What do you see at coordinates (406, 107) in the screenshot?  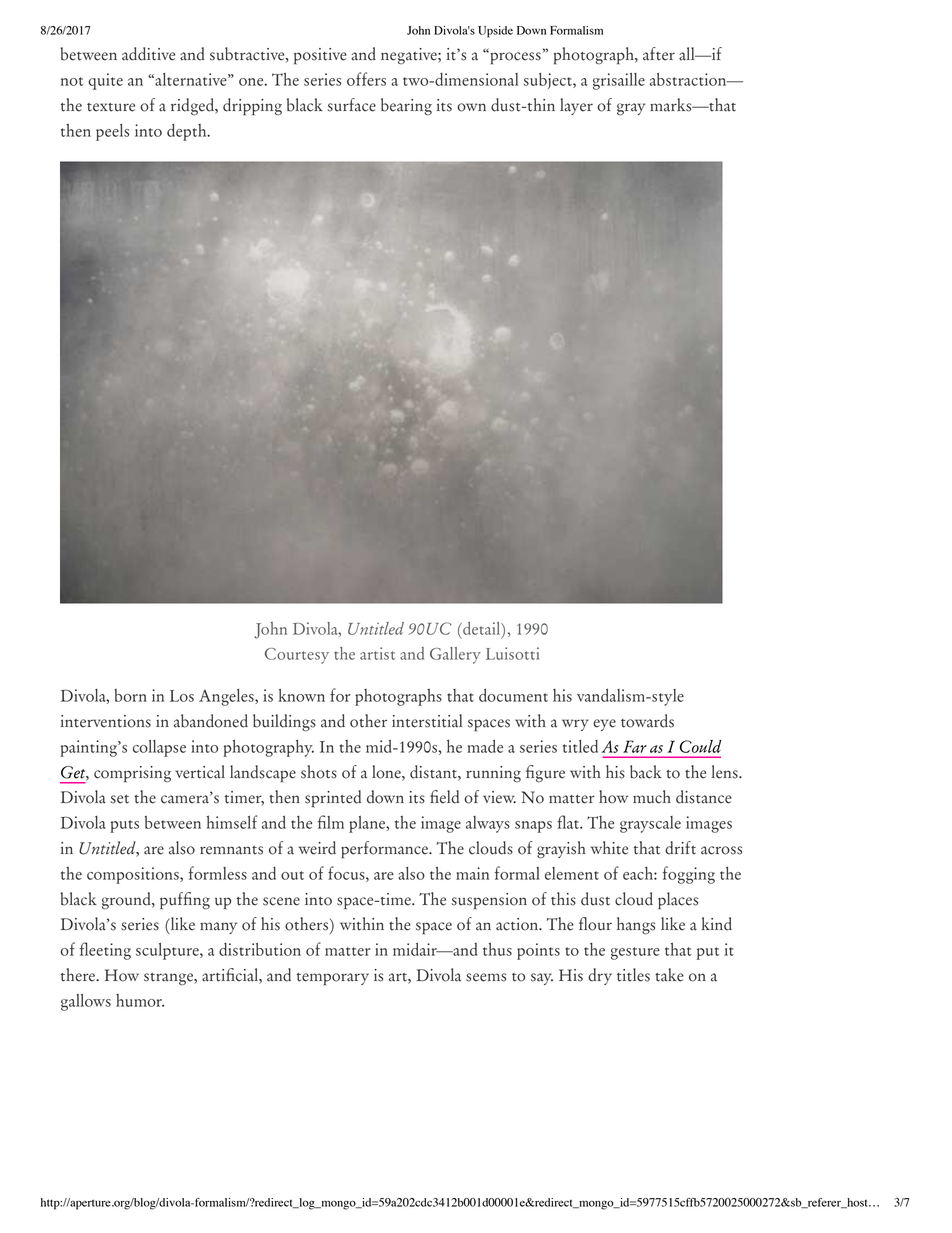 I see `bearing` at bounding box center [406, 107].
